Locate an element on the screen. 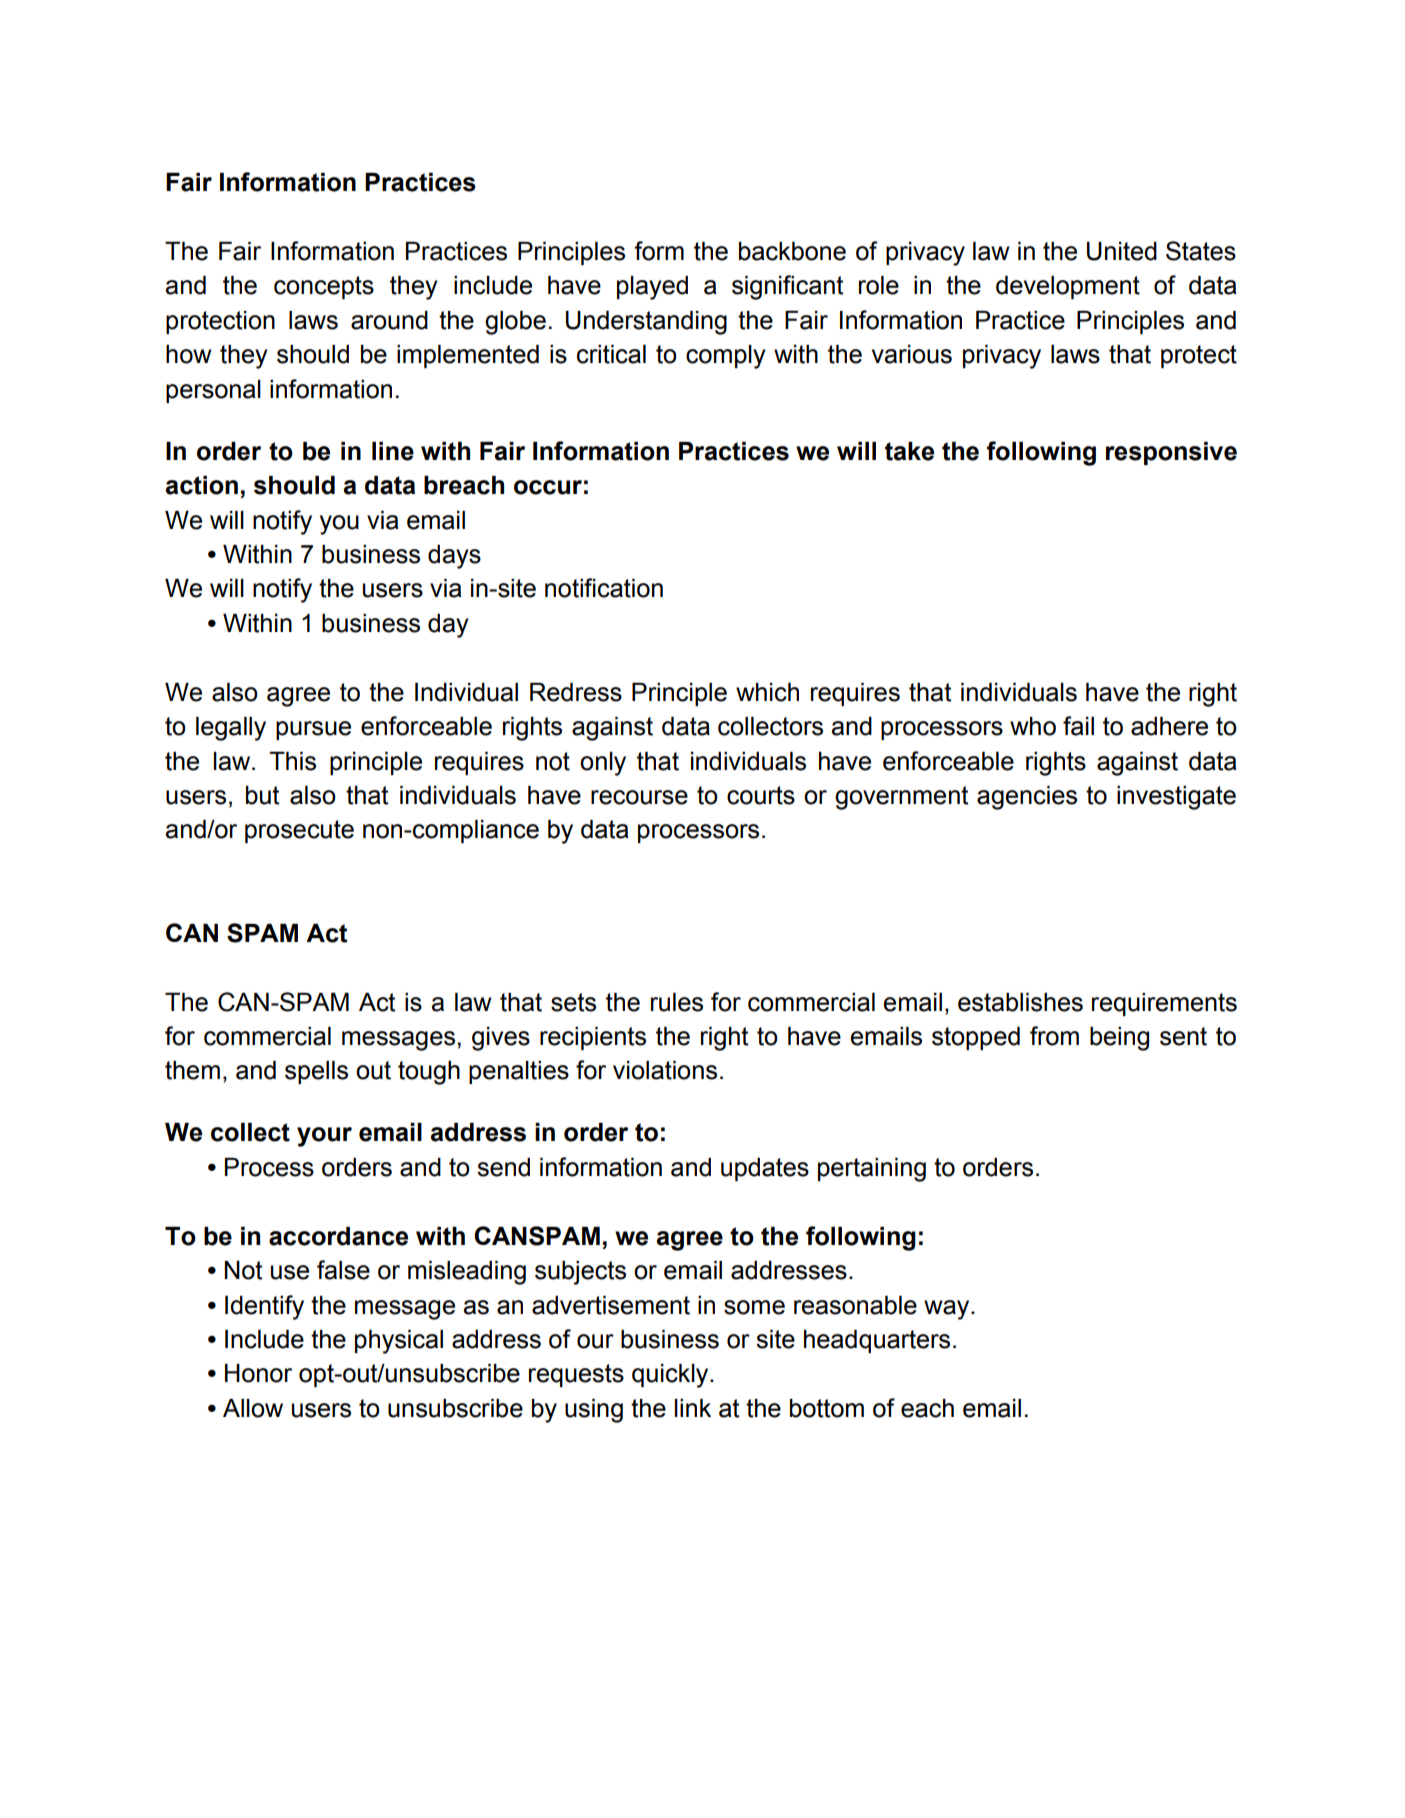  played is located at coordinates (652, 288).
